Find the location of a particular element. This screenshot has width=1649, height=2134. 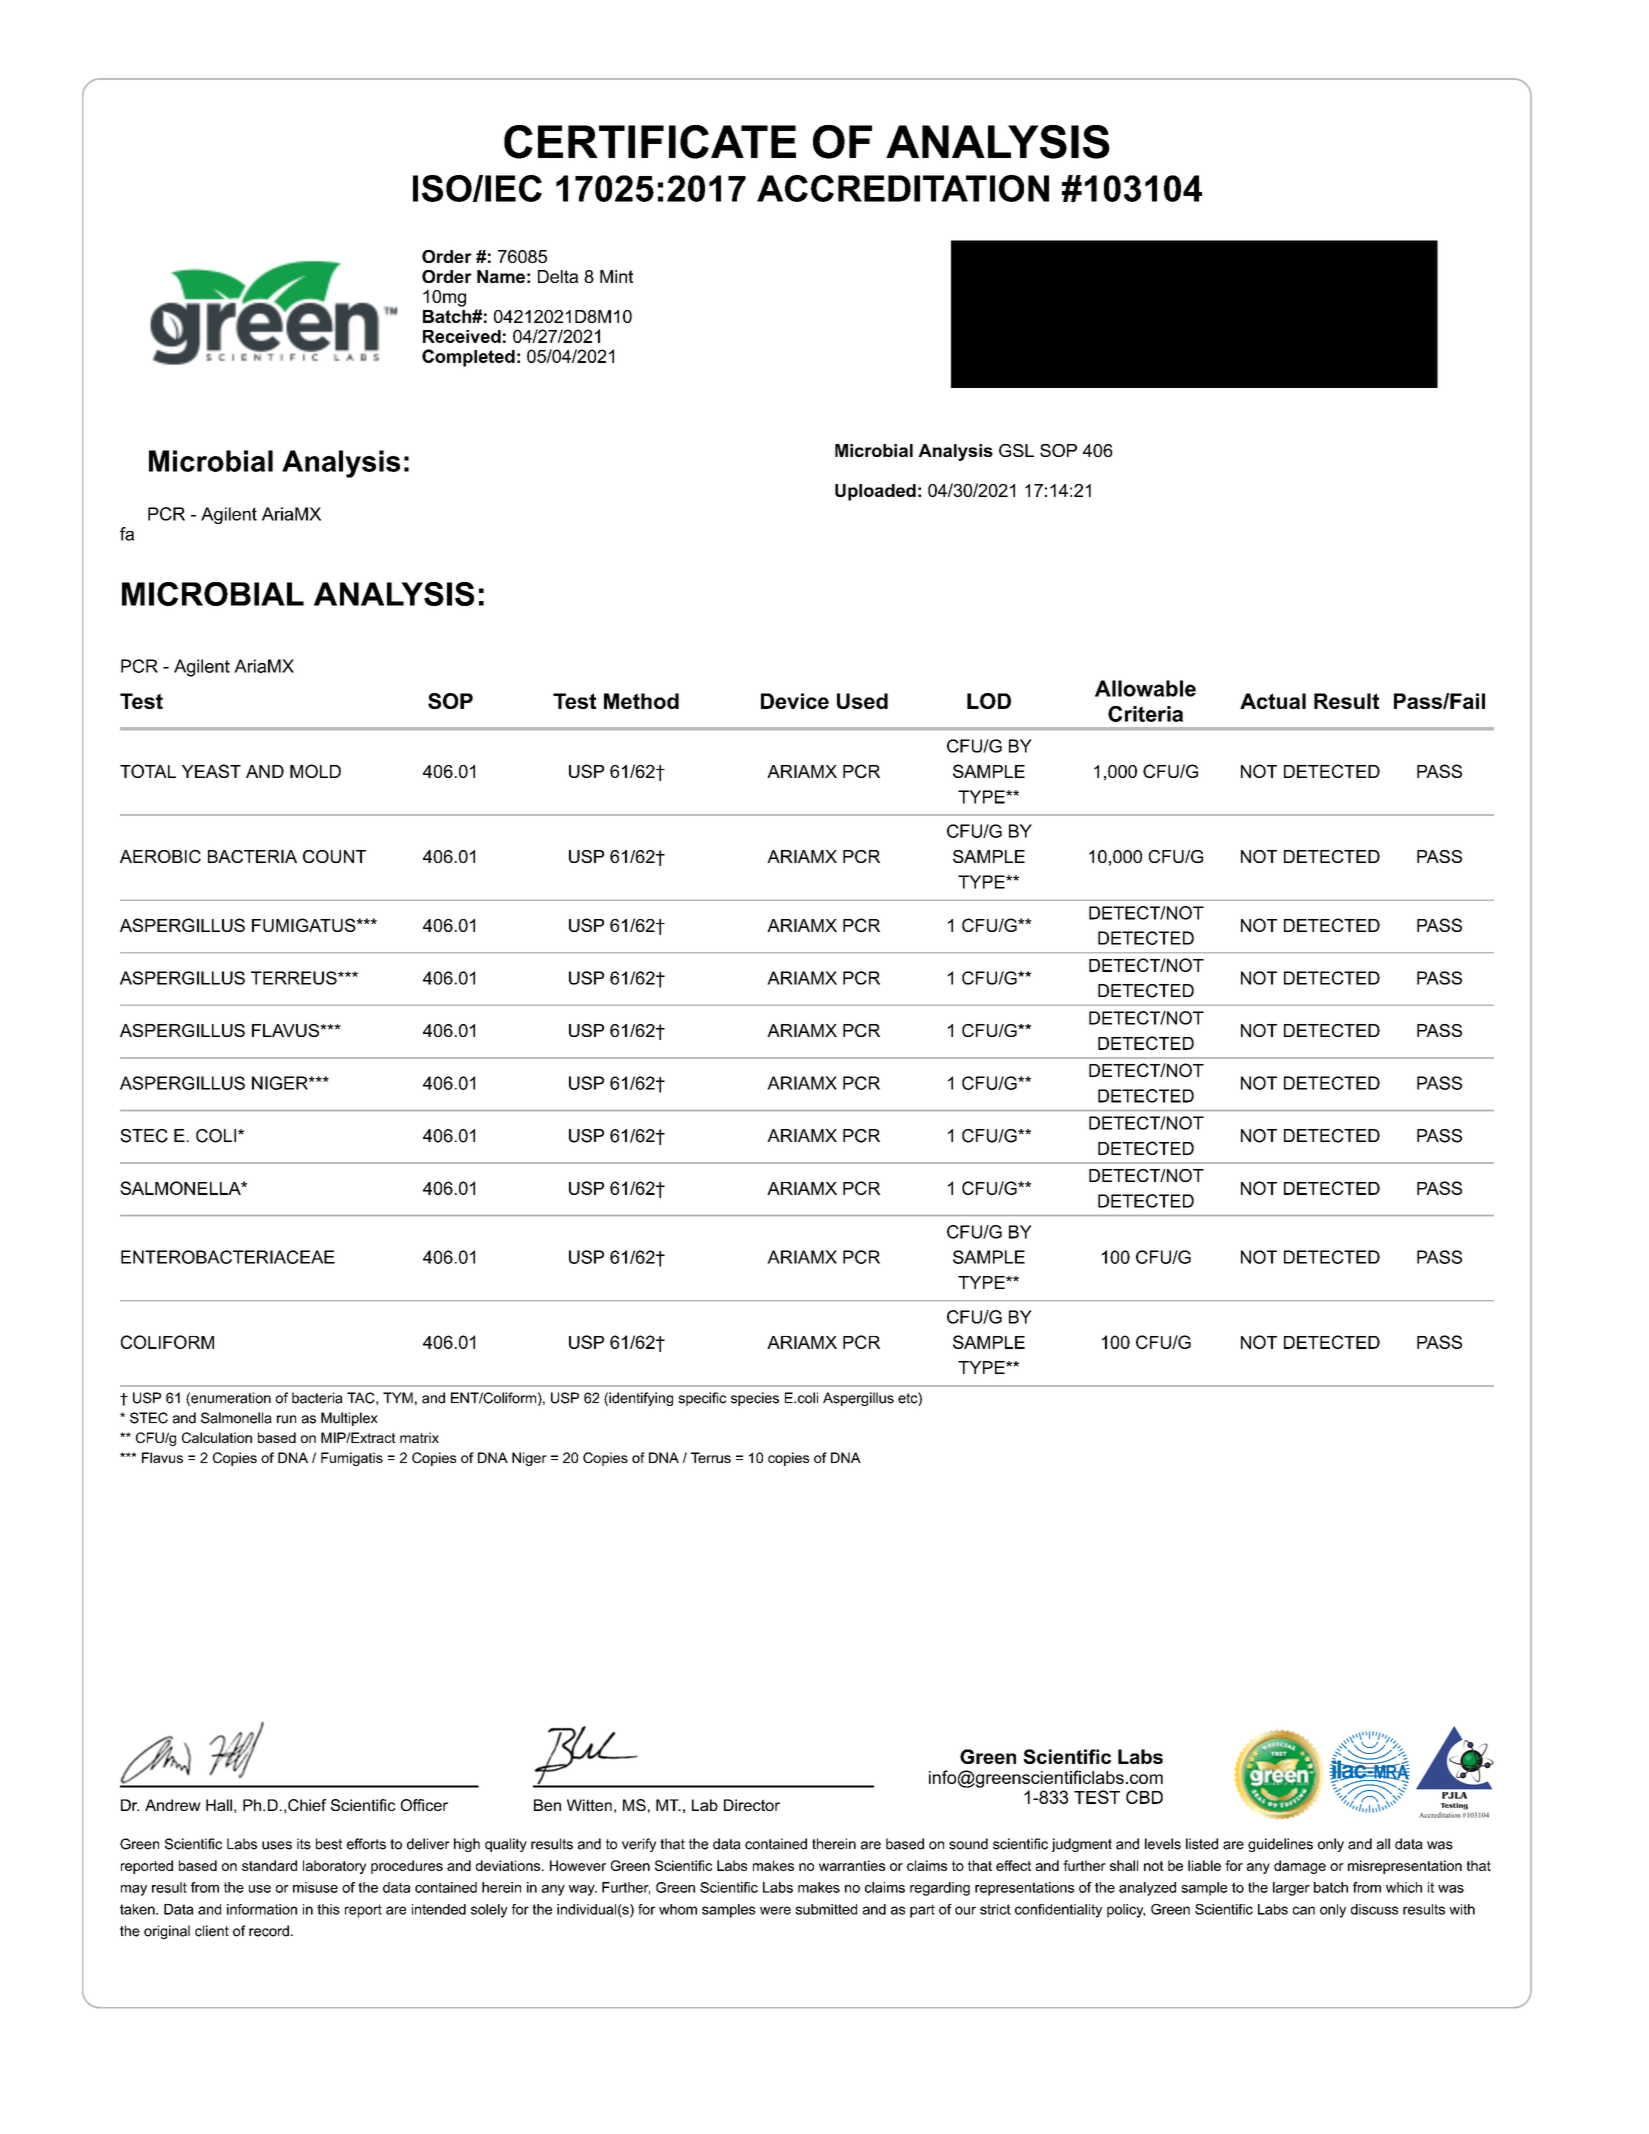

run is located at coordinates (286, 1419).
